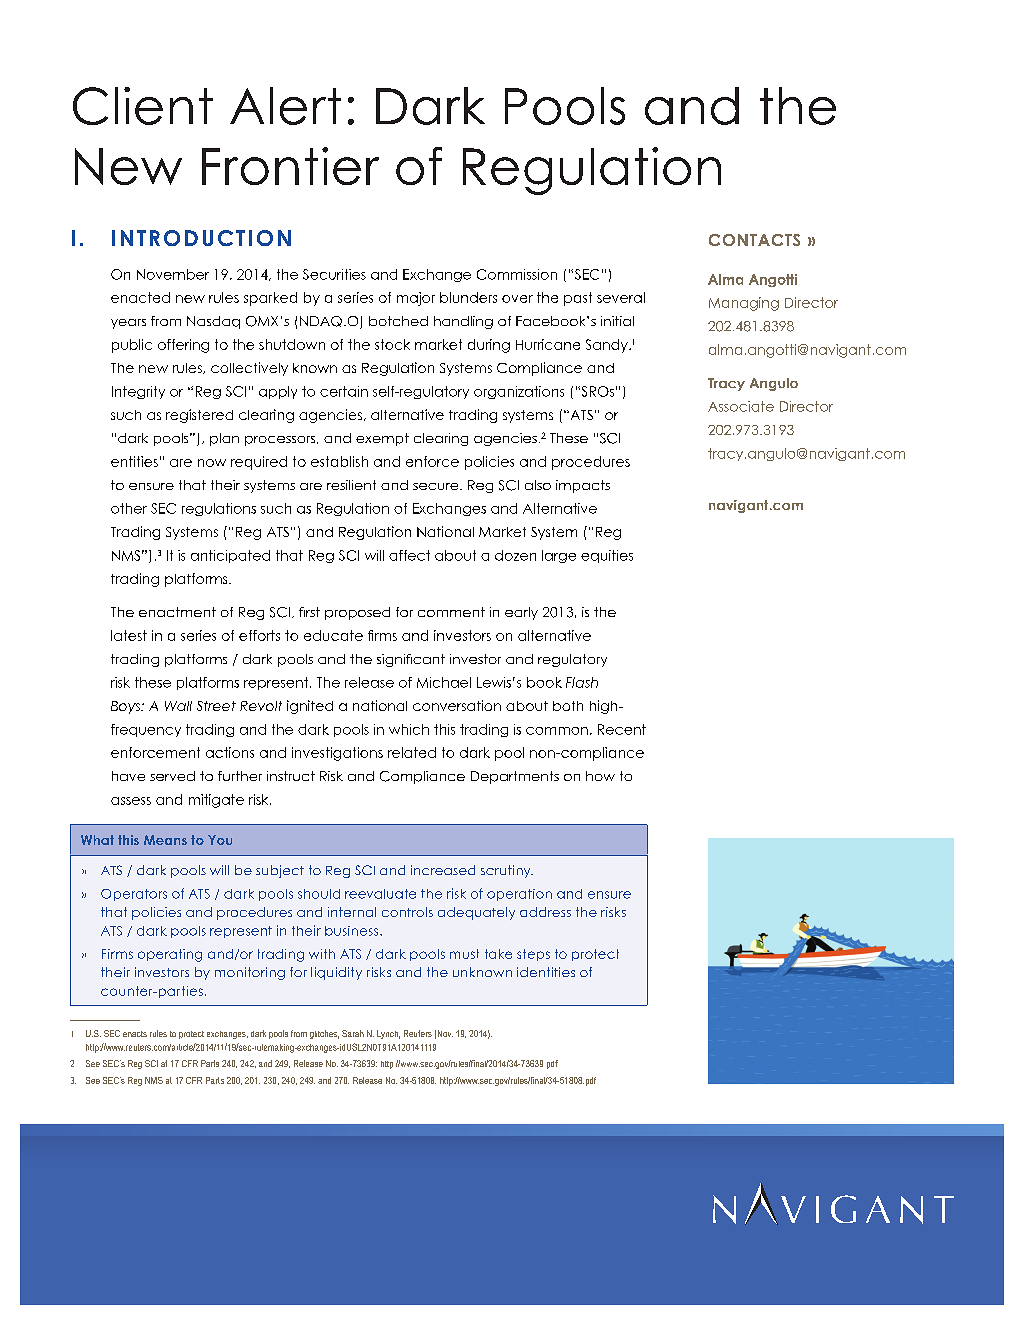  Describe the element at coordinates (754, 240) in the screenshot. I see `CONTACTS` at that location.
